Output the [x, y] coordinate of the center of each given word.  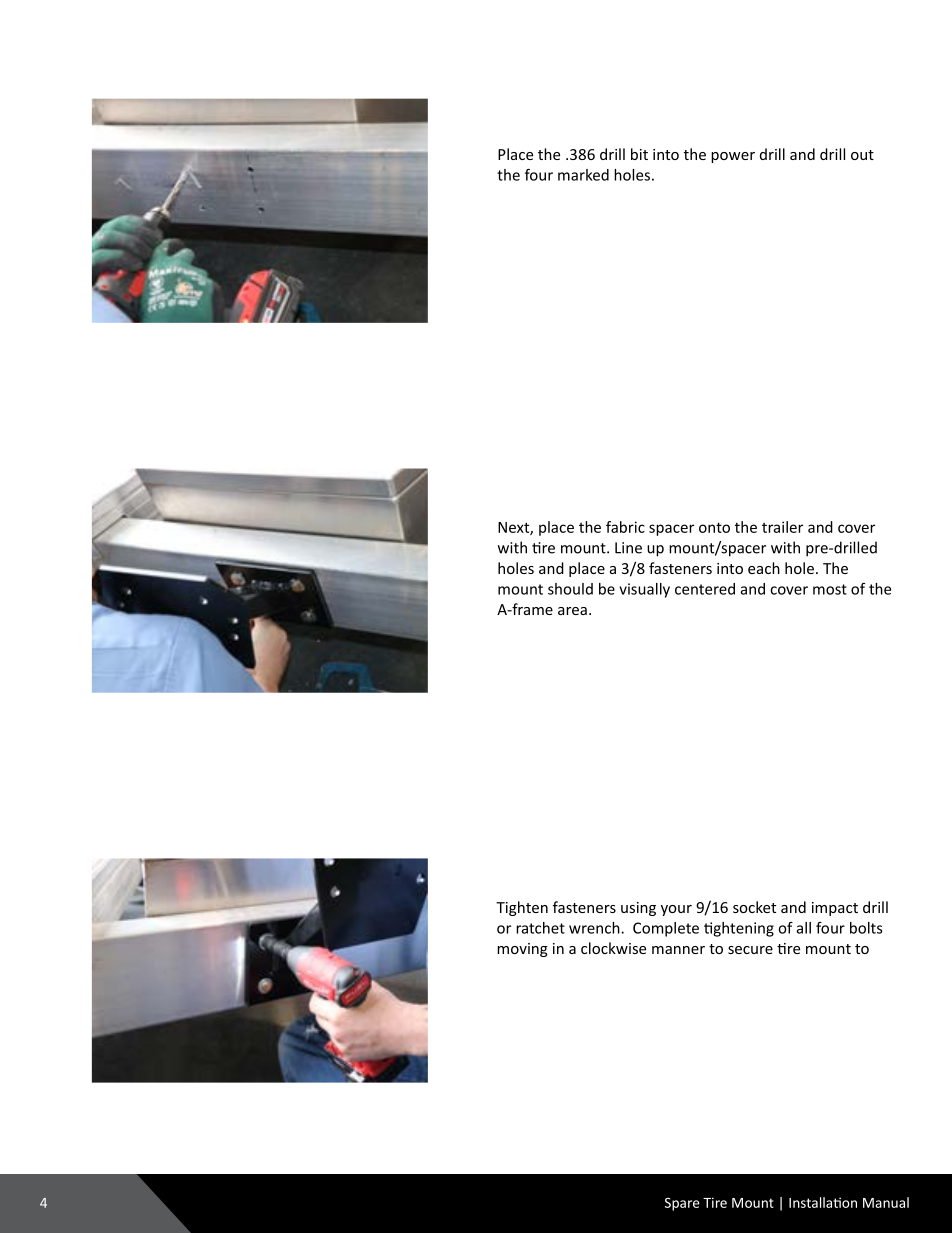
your [676, 910]
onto [714, 527]
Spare [682, 1204]
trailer [782, 527]
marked [583, 175]
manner [678, 950]
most [830, 589]
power [733, 157]
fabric [625, 527]
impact [835, 909]
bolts [866, 928]
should [570, 589]
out [862, 155]
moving [522, 950]
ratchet [540, 928]
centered [705, 589]
